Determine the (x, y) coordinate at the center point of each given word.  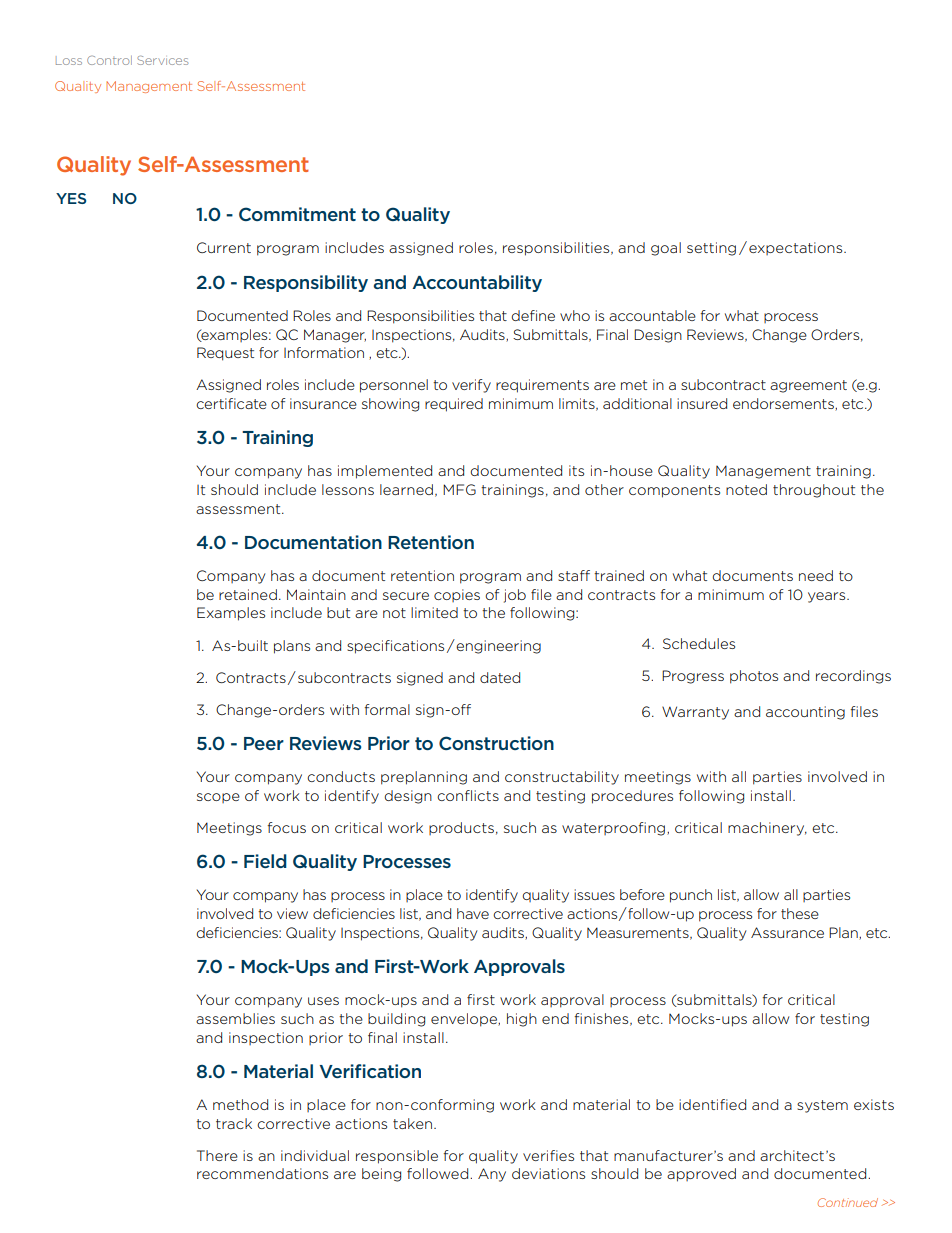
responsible (397, 1157)
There (217, 1155)
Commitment (297, 214)
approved (701, 1175)
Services (162, 60)
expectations (797, 248)
